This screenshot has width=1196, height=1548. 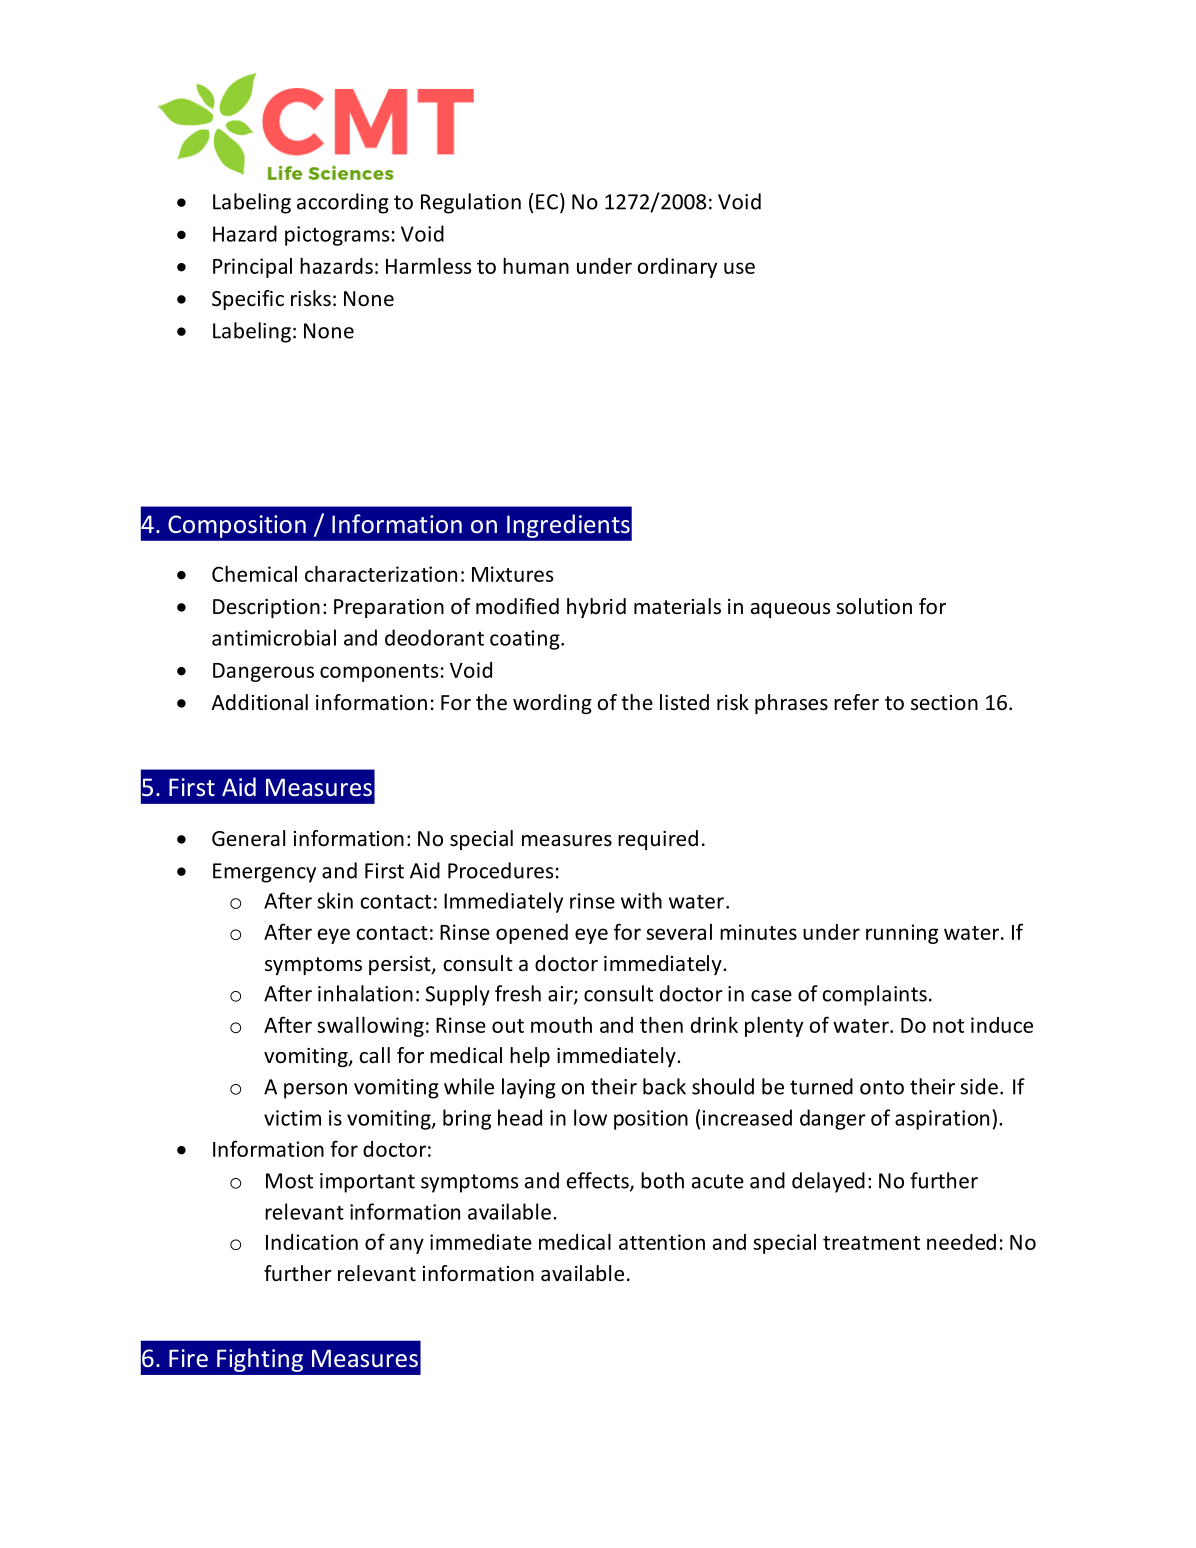 I want to click on hybrid, so click(x=596, y=608).
